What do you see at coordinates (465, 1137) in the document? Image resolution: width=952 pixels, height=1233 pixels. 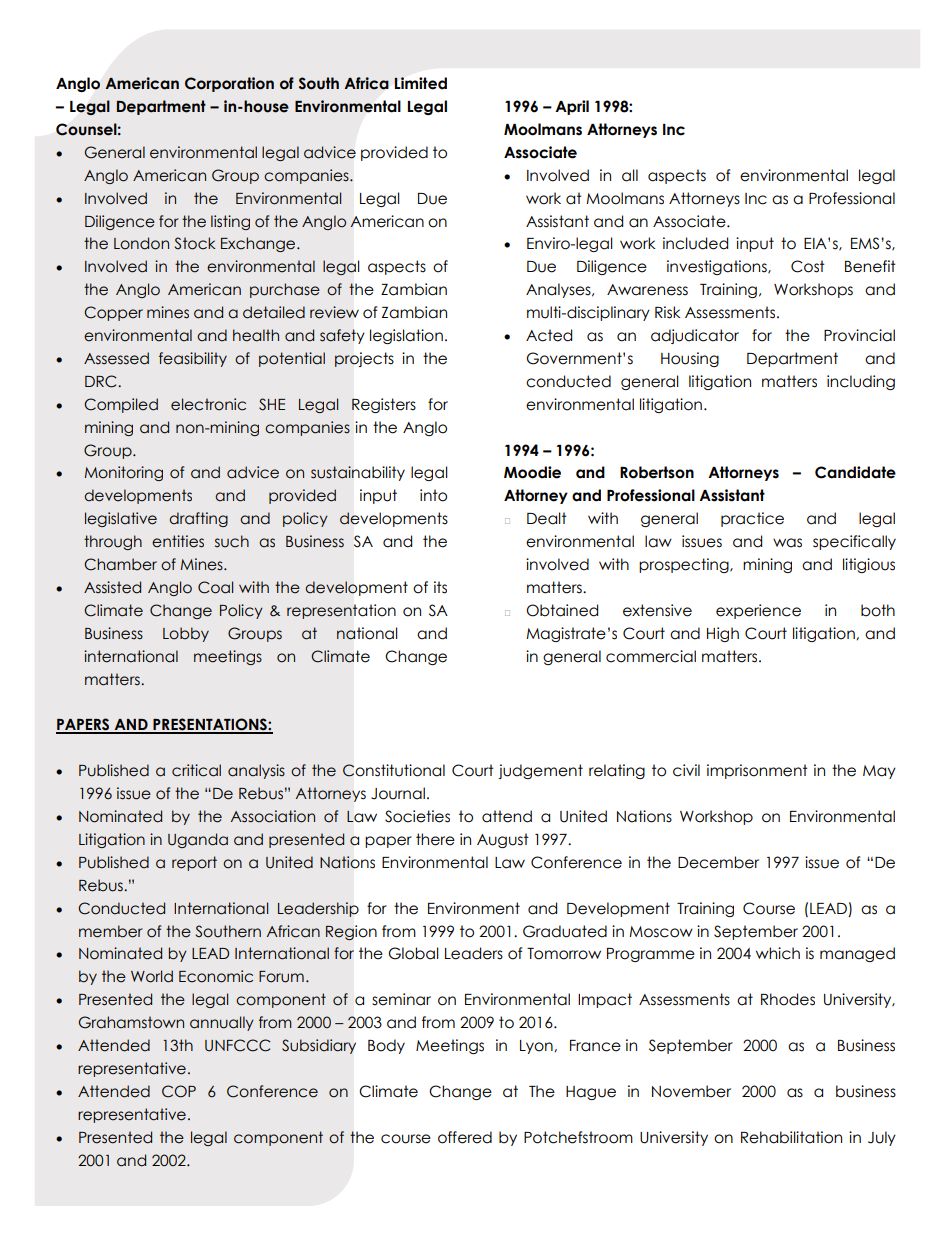 I see `offered` at bounding box center [465, 1137].
